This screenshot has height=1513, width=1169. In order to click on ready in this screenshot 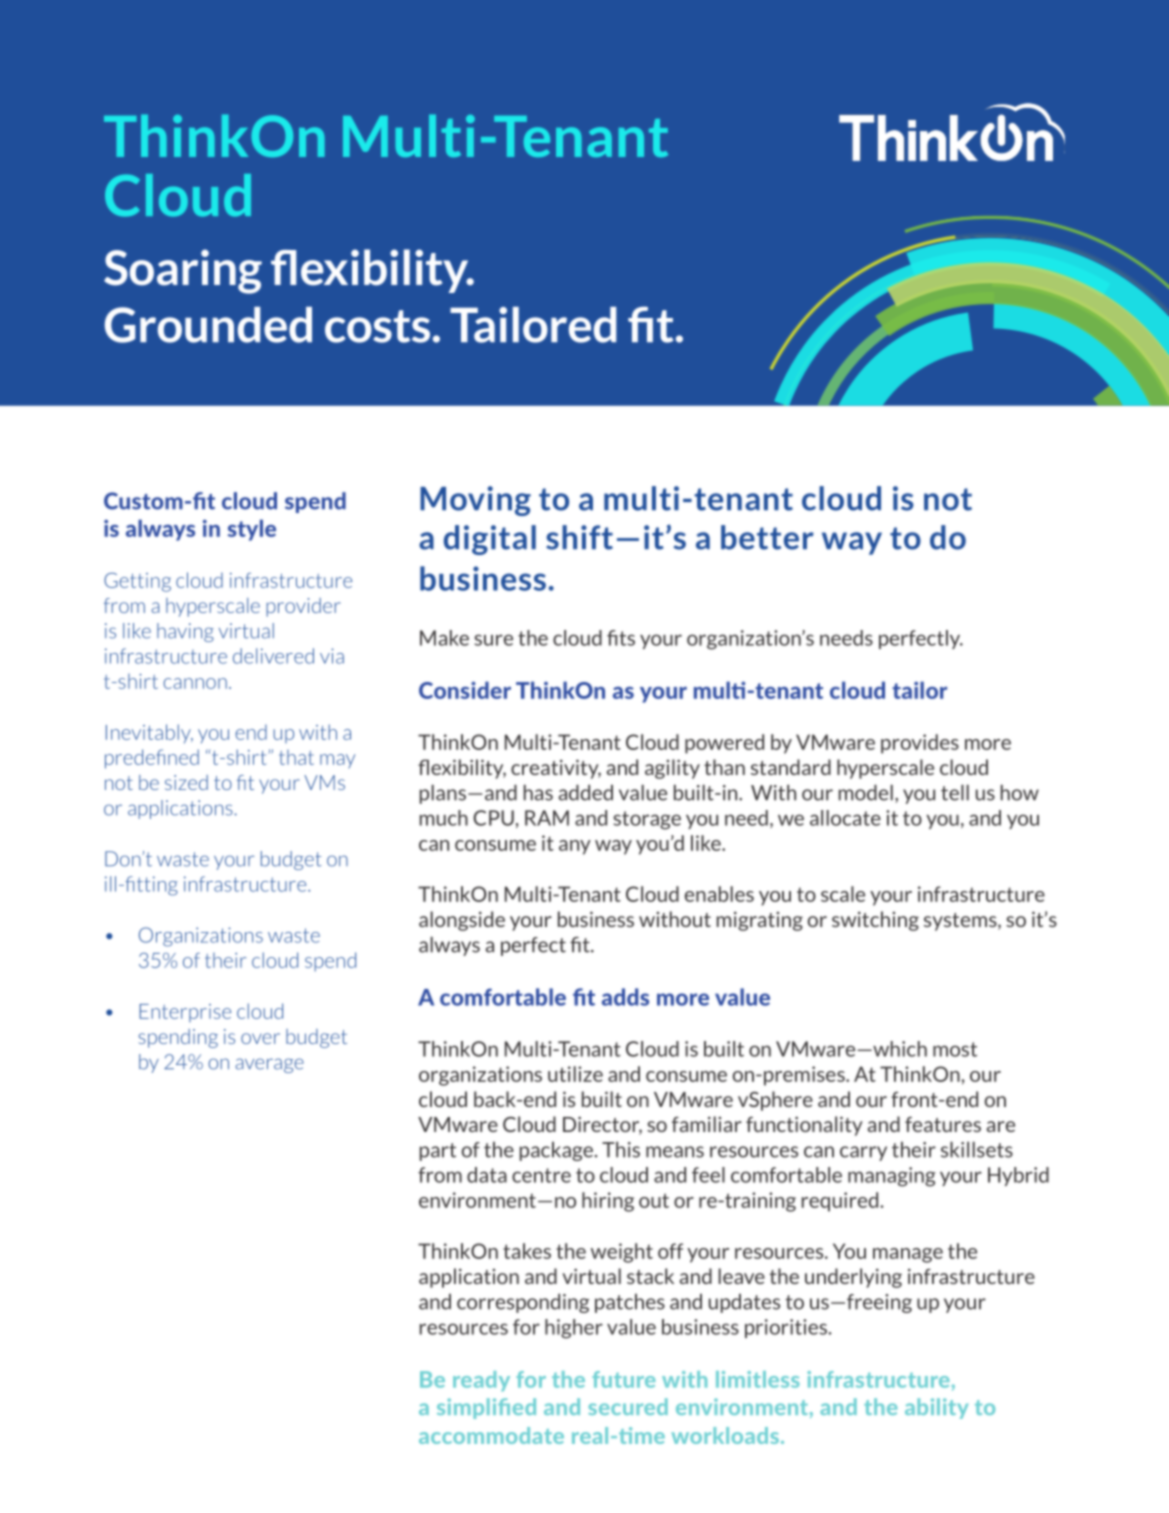, I will do `click(481, 1381)`.
